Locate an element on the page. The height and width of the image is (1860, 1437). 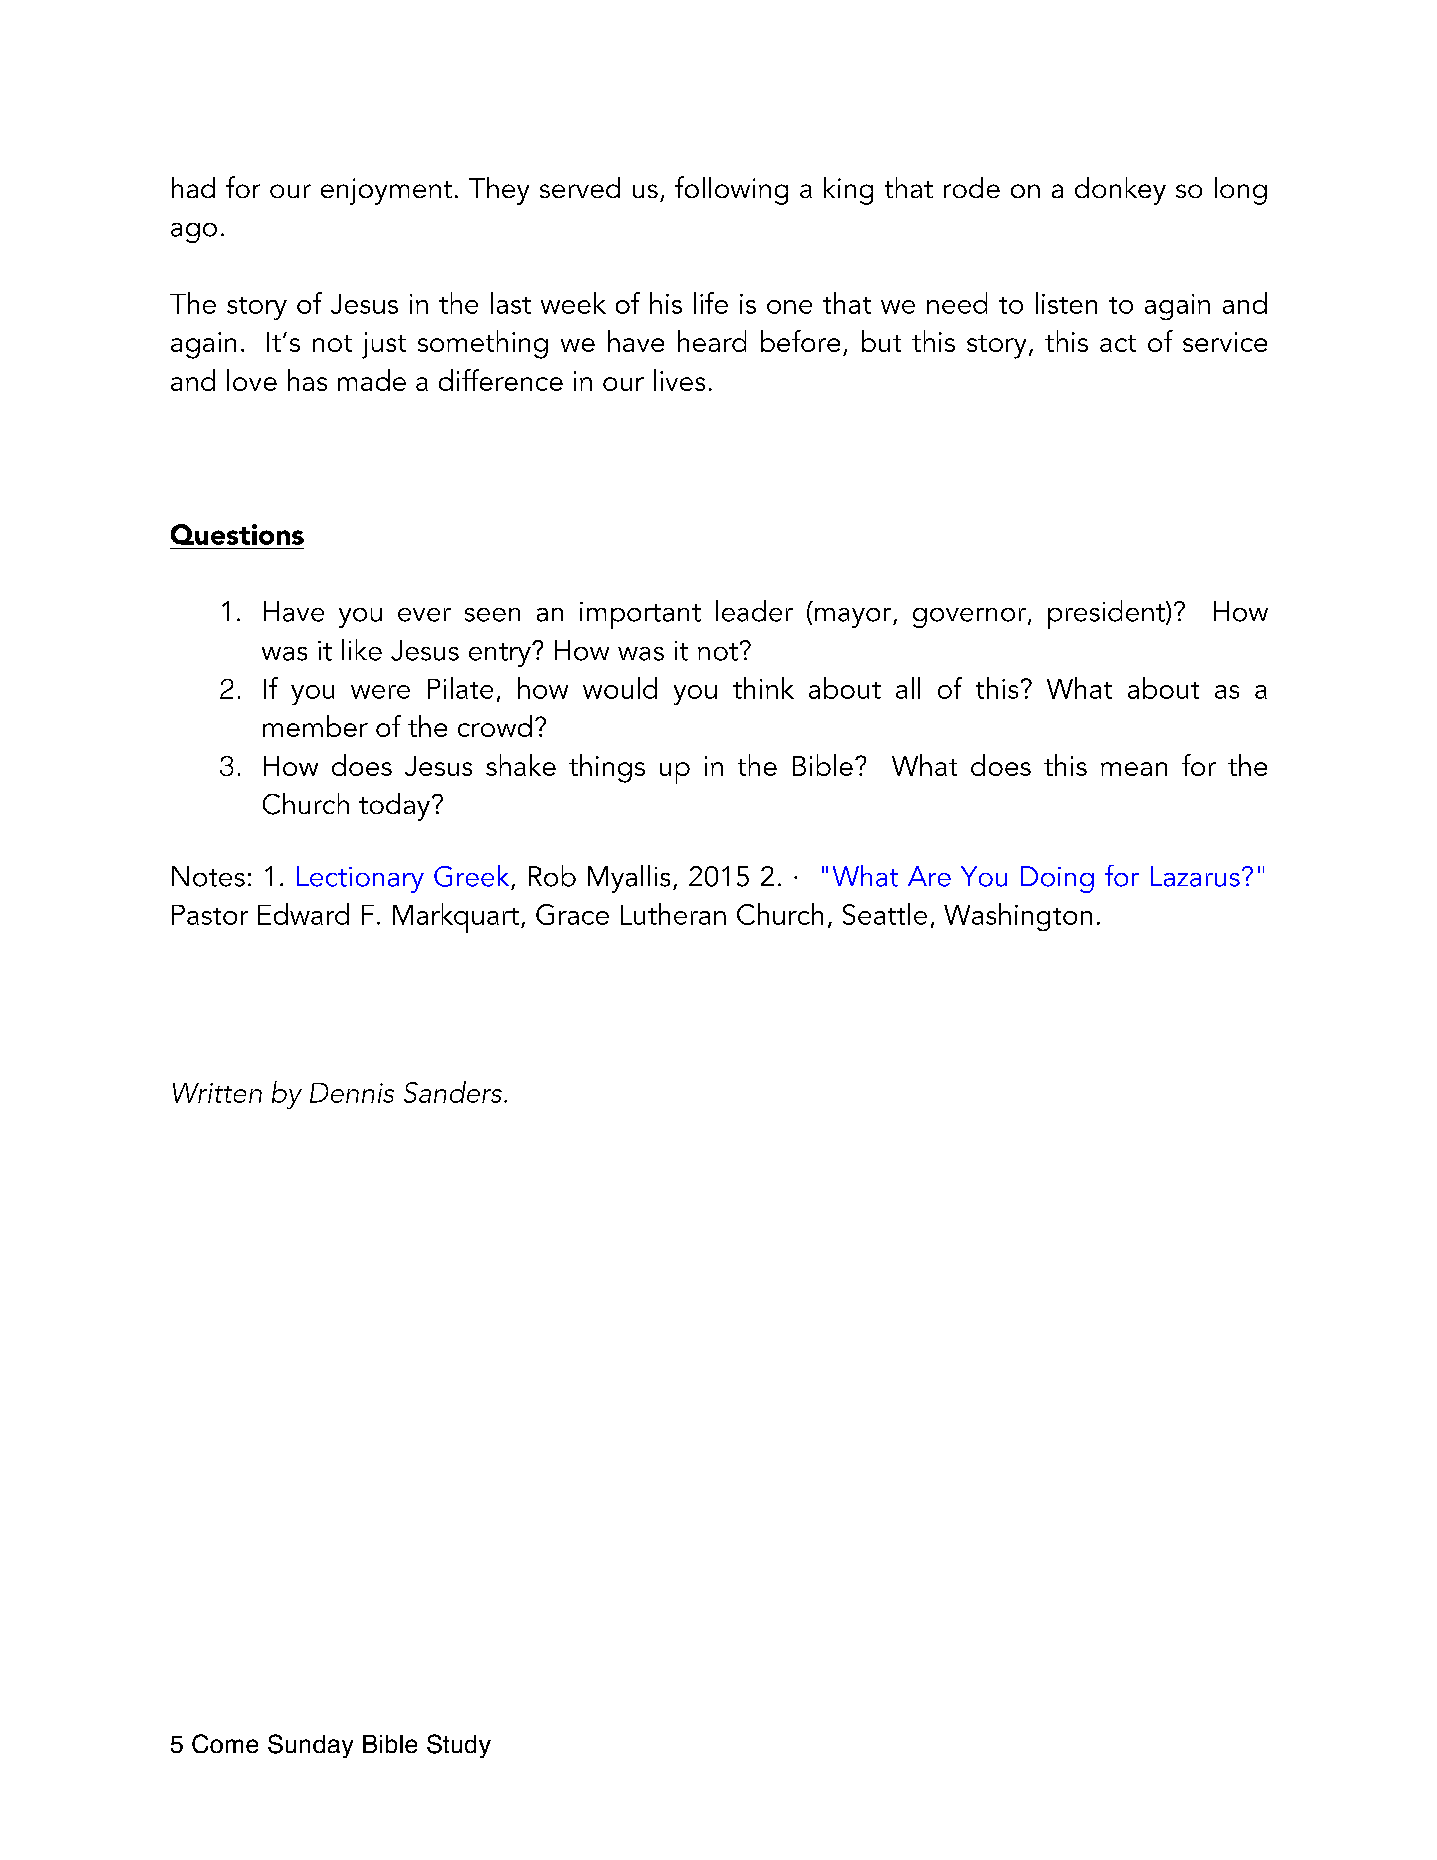
Sunday is located at coordinates (310, 1746).
